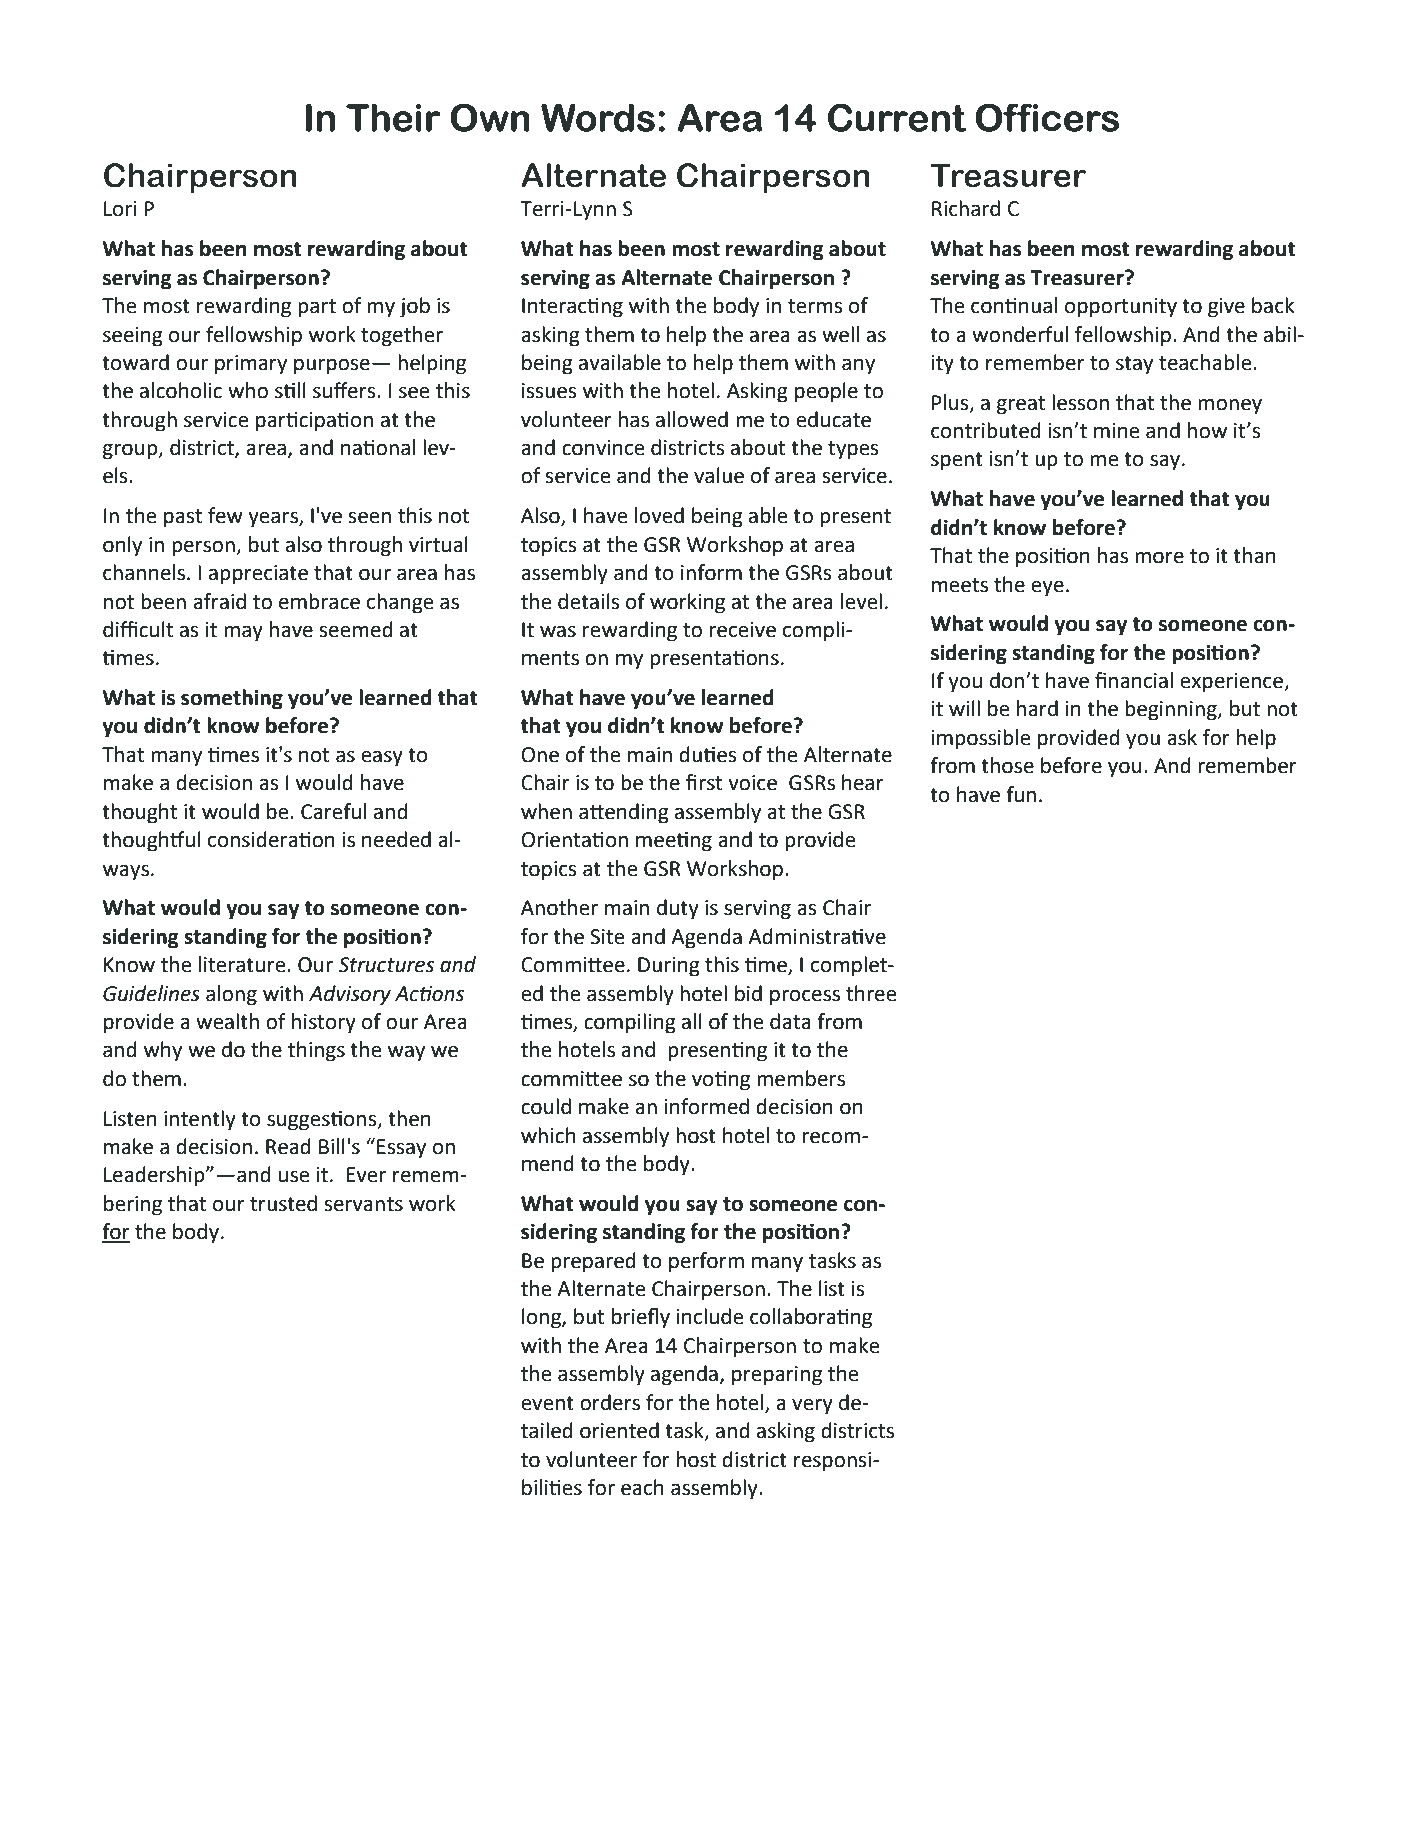  What do you see at coordinates (871, 993) in the document?
I see `three` at bounding box center [871, 993].
